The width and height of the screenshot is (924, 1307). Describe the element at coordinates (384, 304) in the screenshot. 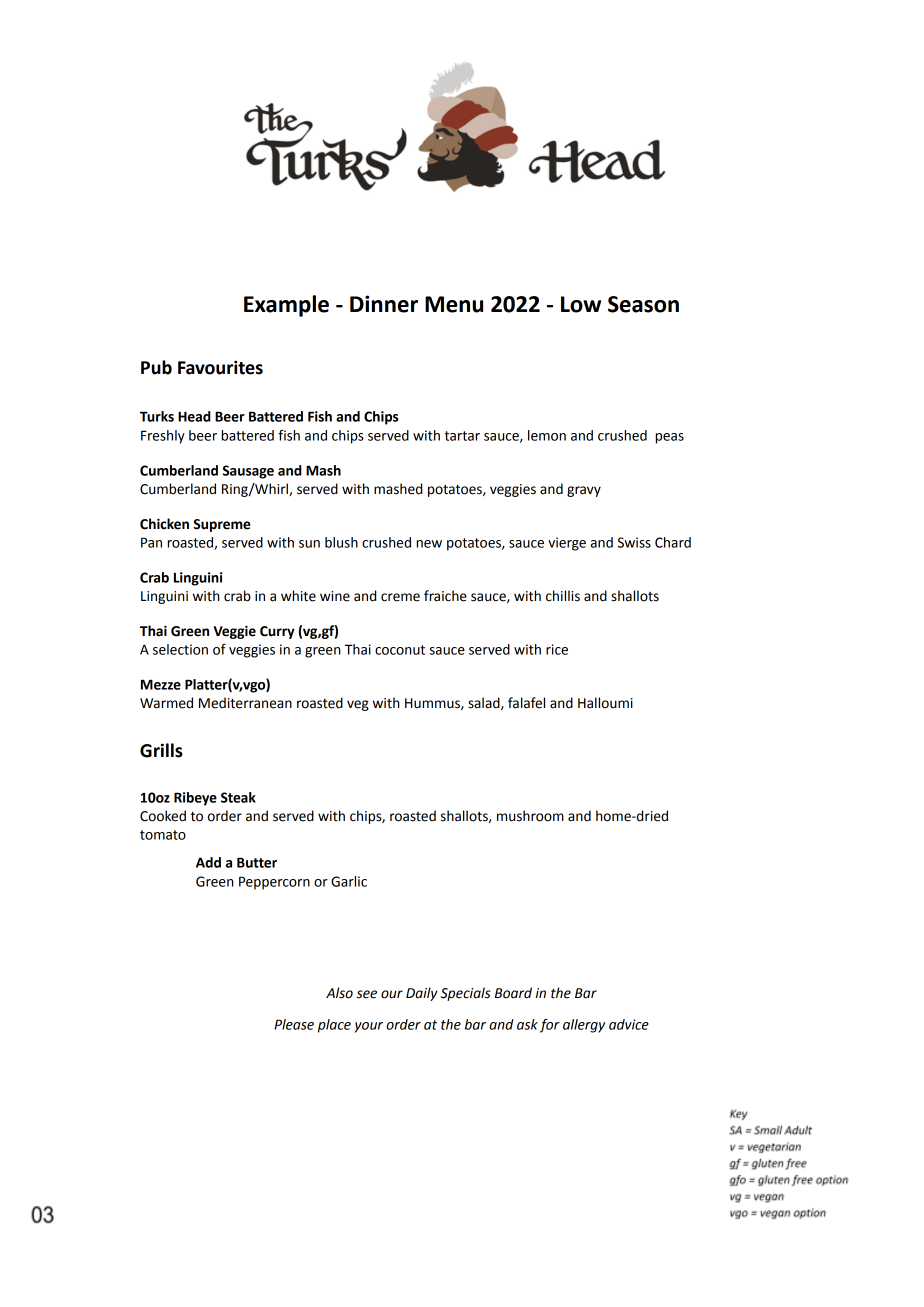

I see `Dinner` at that location.
